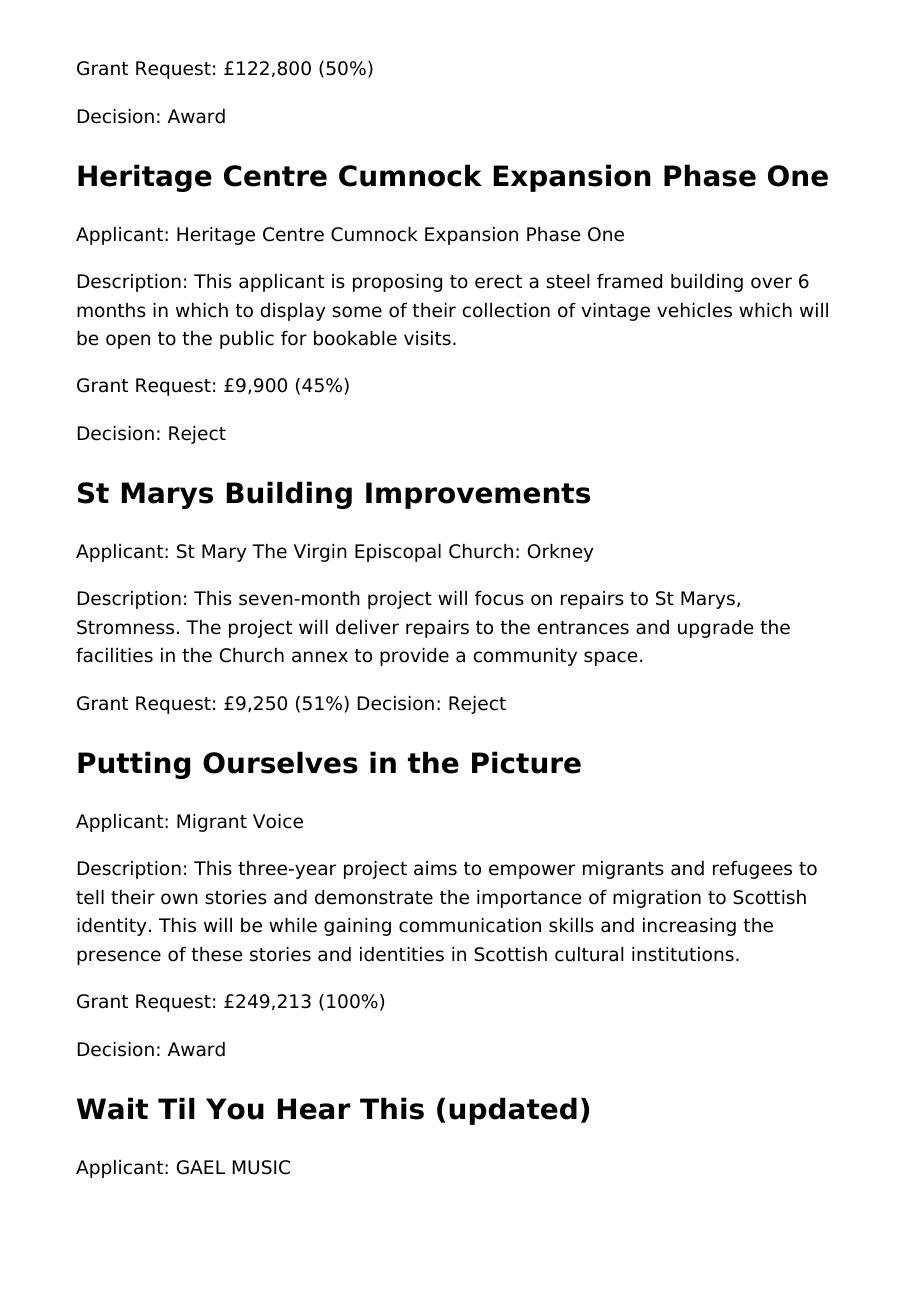 The width and height of the page is (924, 1308). I want to click on open, so click(128, 341).
